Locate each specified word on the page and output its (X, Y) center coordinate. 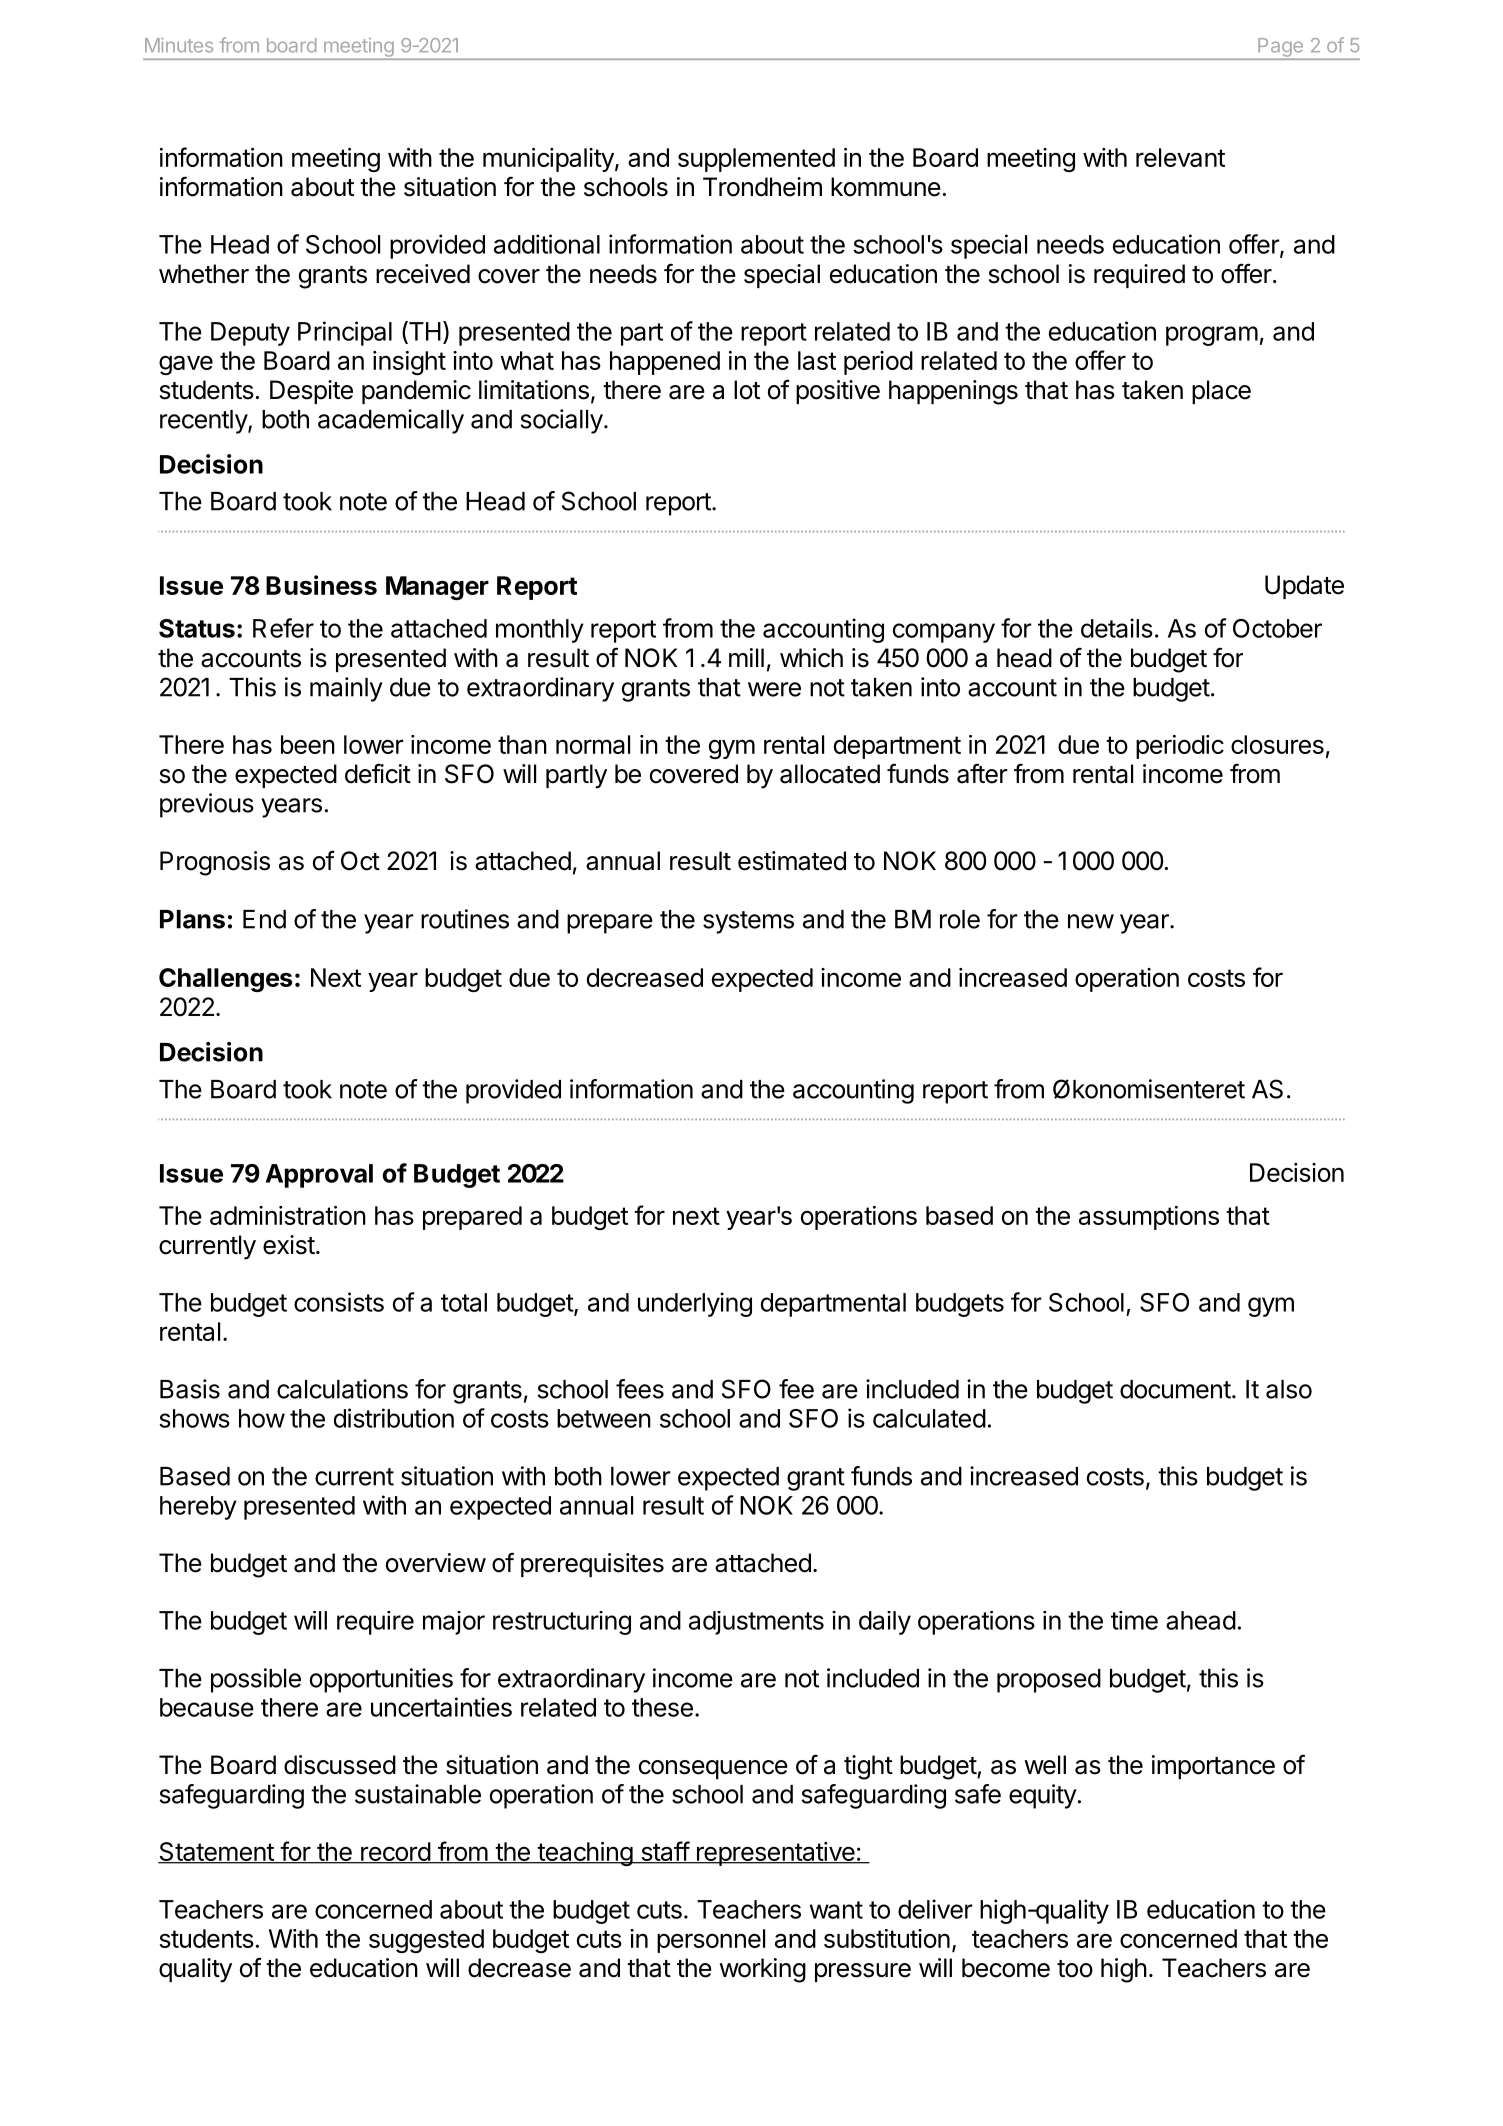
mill (746, 657)
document (1175, 1389)
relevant (1180, 157)
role (960, 919)
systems (748, 922)
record (395, 1853)
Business (321, 585)
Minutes (179, 45)
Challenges (225, 980)
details (1117, 628)
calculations (342, 1389)
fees (640, 1389)
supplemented (756, 160)
